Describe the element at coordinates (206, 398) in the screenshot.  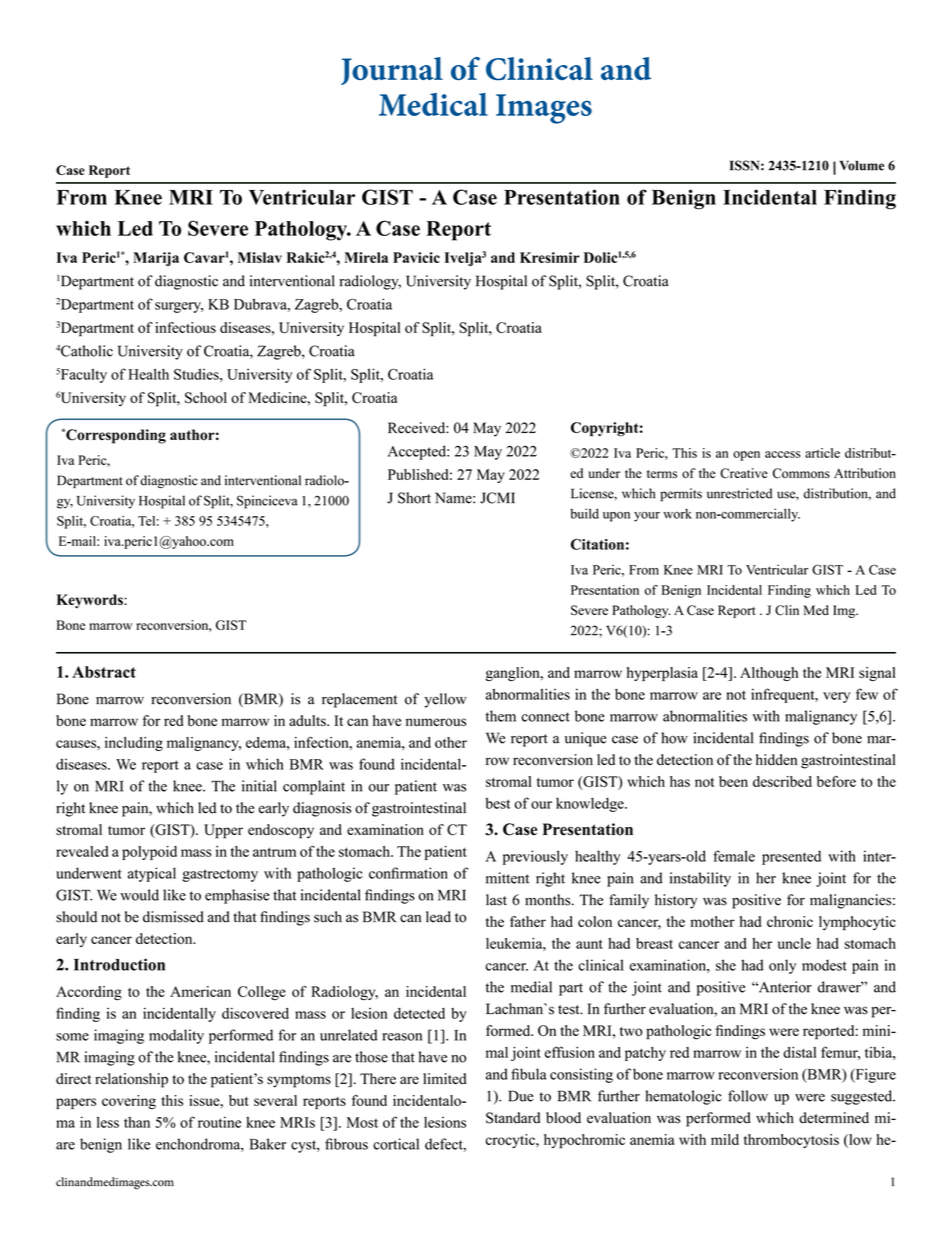
I see `School` at that location.
